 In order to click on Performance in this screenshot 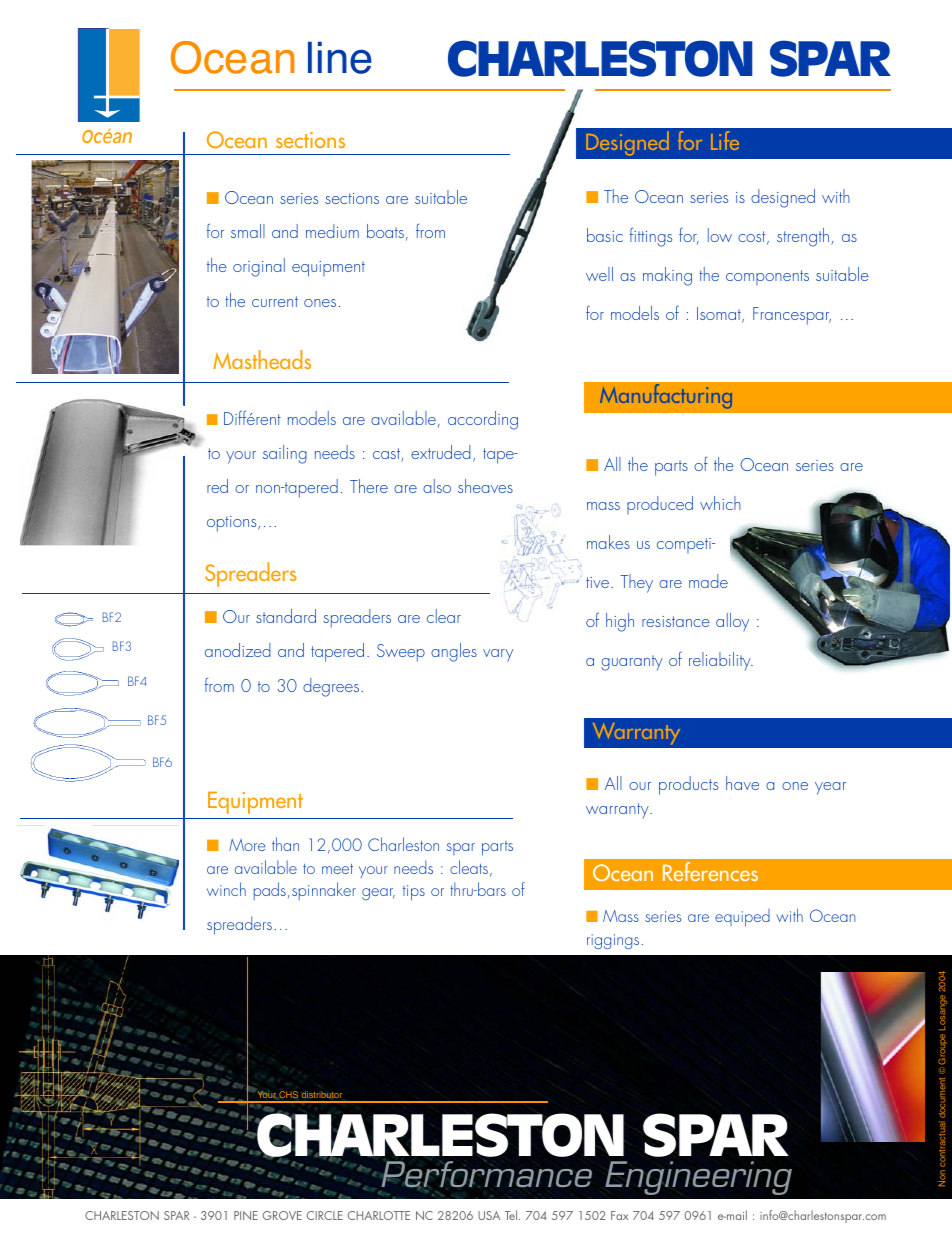, I will do `click(486, 1175)`.
